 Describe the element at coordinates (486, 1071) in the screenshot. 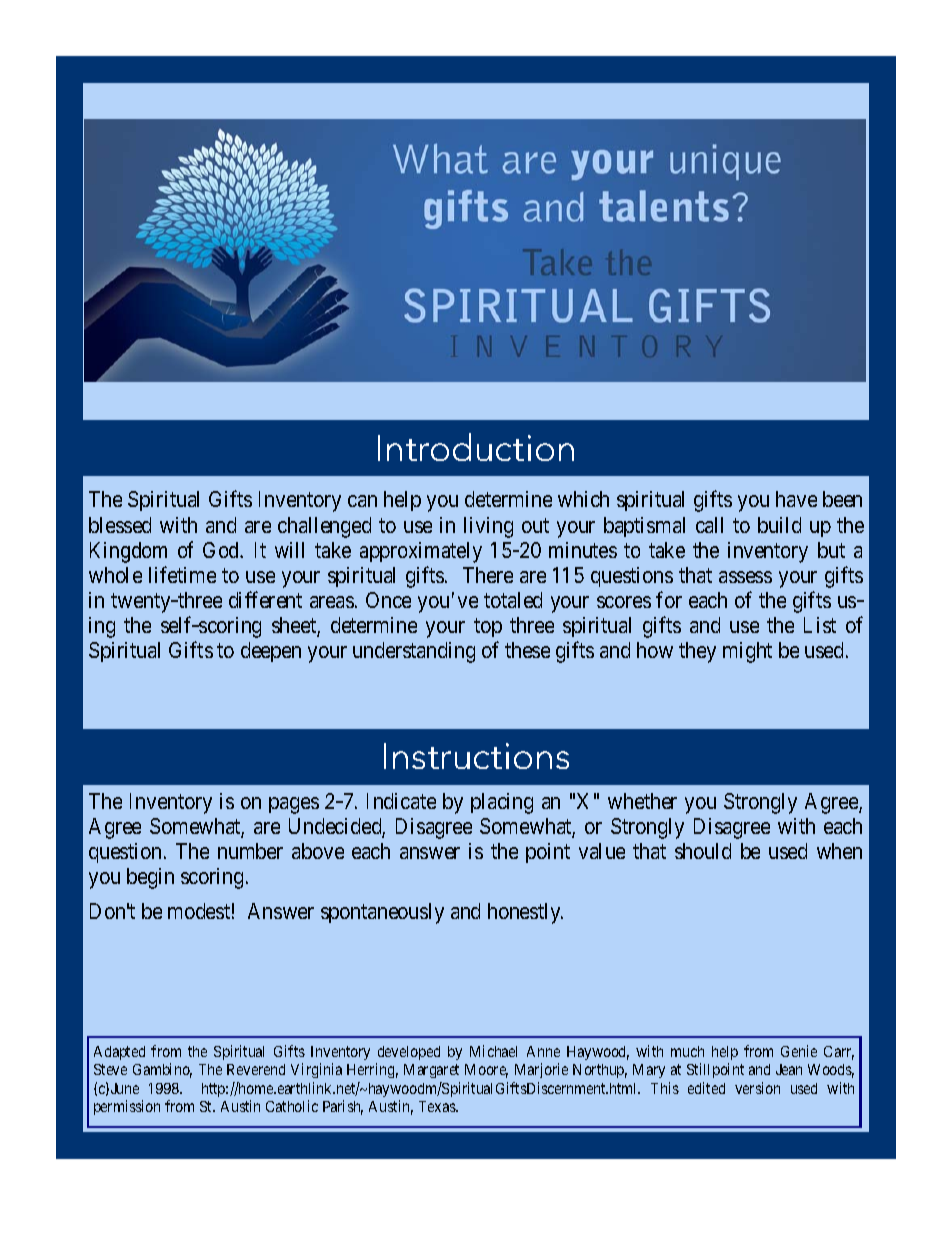

I see `Moore` at that location.
